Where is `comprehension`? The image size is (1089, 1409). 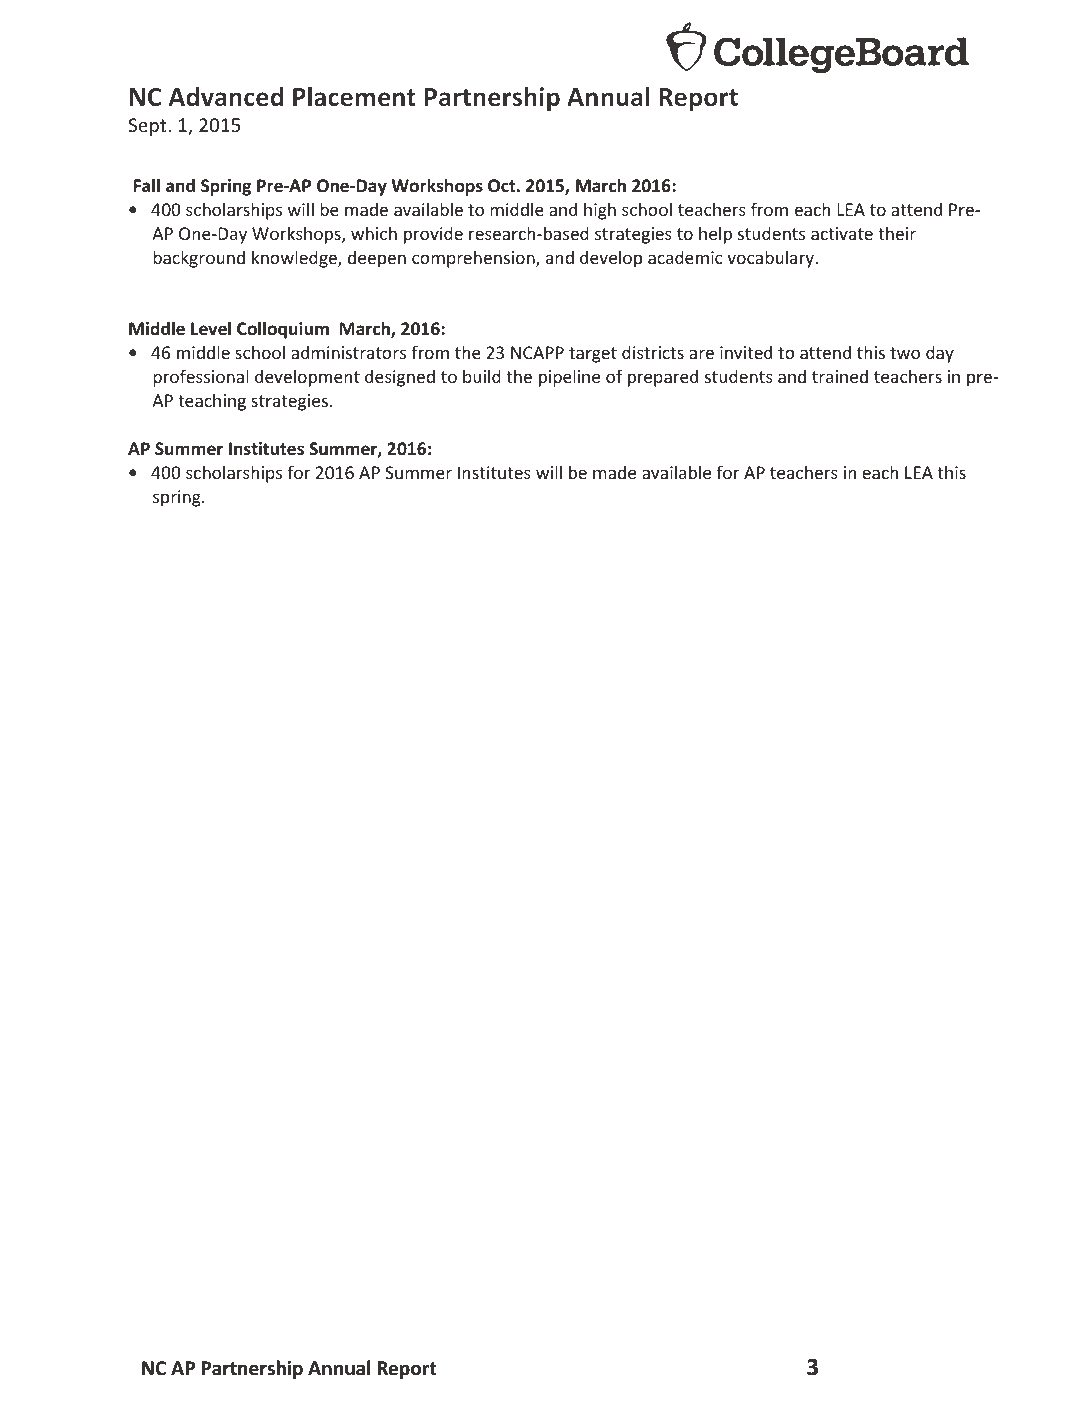 comprehension is located at coordinates (474, 259).
